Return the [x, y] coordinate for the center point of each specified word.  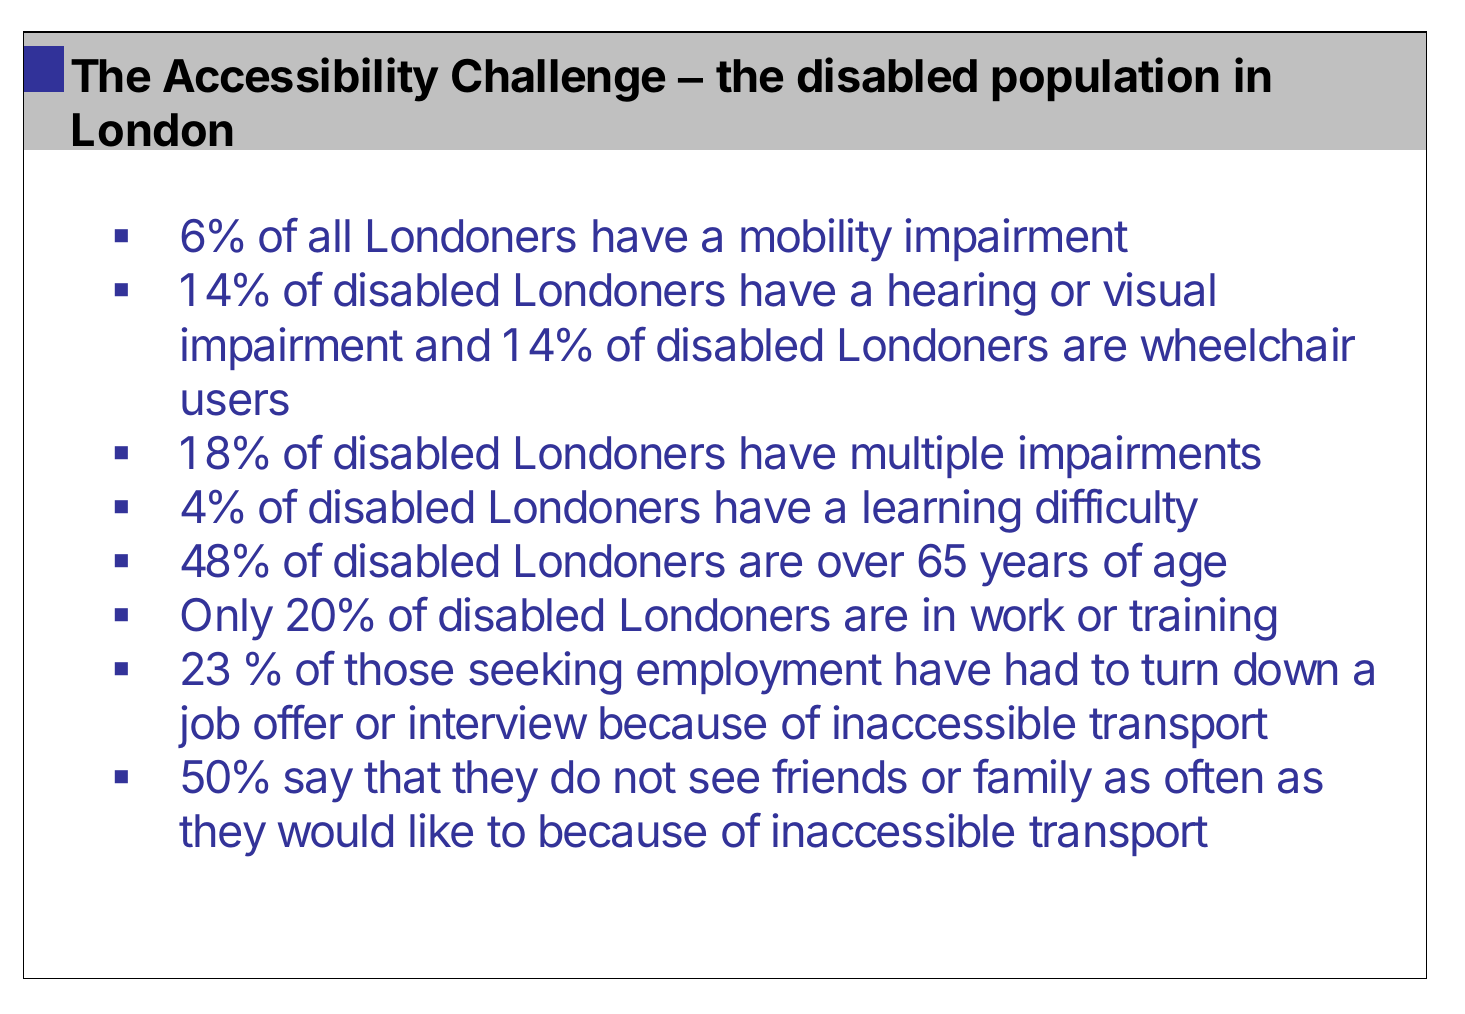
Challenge [558, 80]
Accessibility [300, 79]
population [1106, 79]
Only [227, 619]
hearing [962, 294]
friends [839, 776]
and [452, 345]
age [1190, 569]
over [861, 565]
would [335, 831]
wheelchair [1248, 344]
